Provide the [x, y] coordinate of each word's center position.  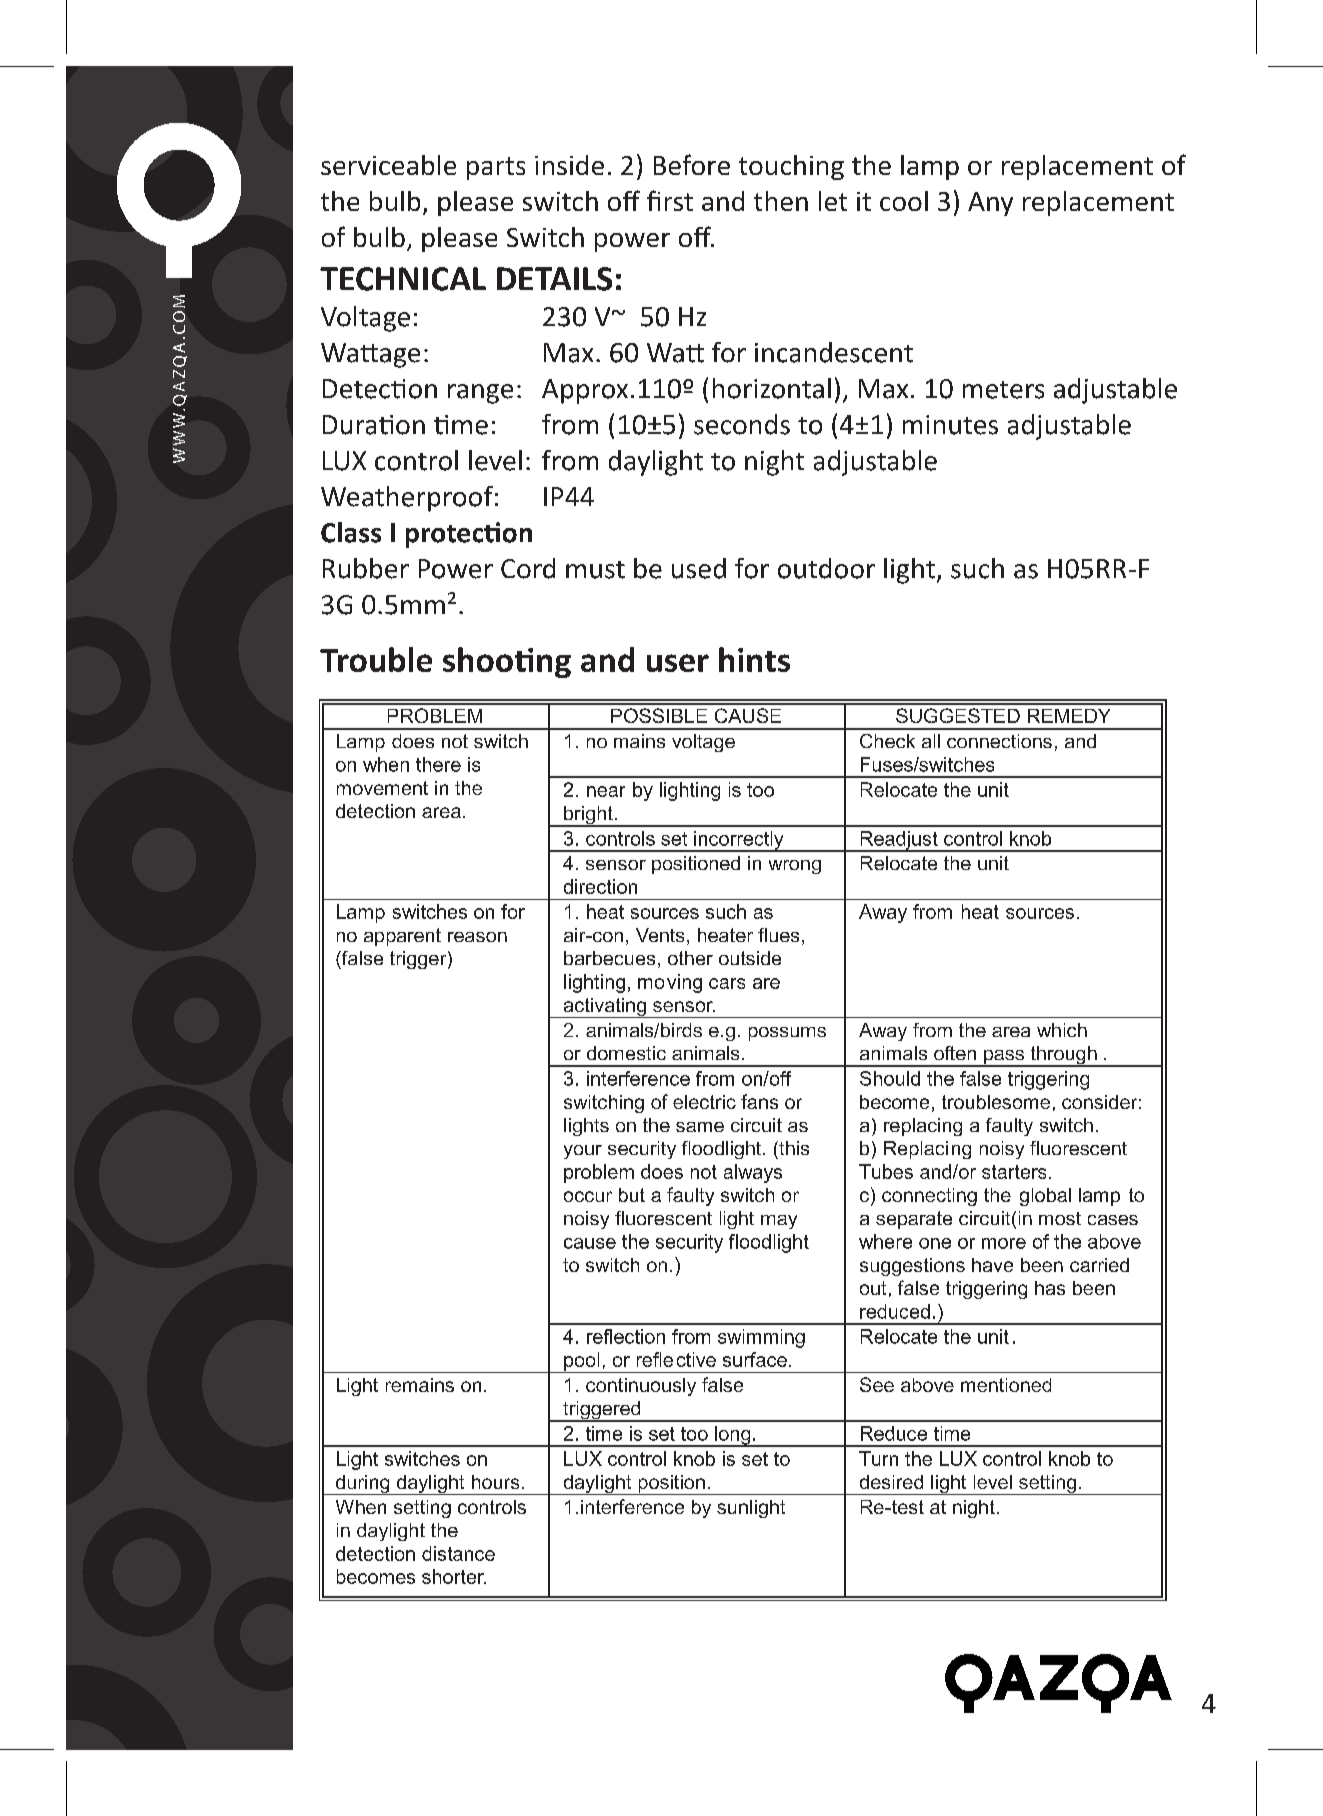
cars [727, 983]
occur [588, 1196]
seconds [742, 424]
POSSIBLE [659, 715]
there [438, 764]
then [781, 201]
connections [999, 741]
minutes [950, 425]
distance [458, 1553]
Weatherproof [407, 499]
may [779, 1222]
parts [496, 168]
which [1062, 1030]
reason [477, 937]
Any [990, 204]
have [992, 1265]
